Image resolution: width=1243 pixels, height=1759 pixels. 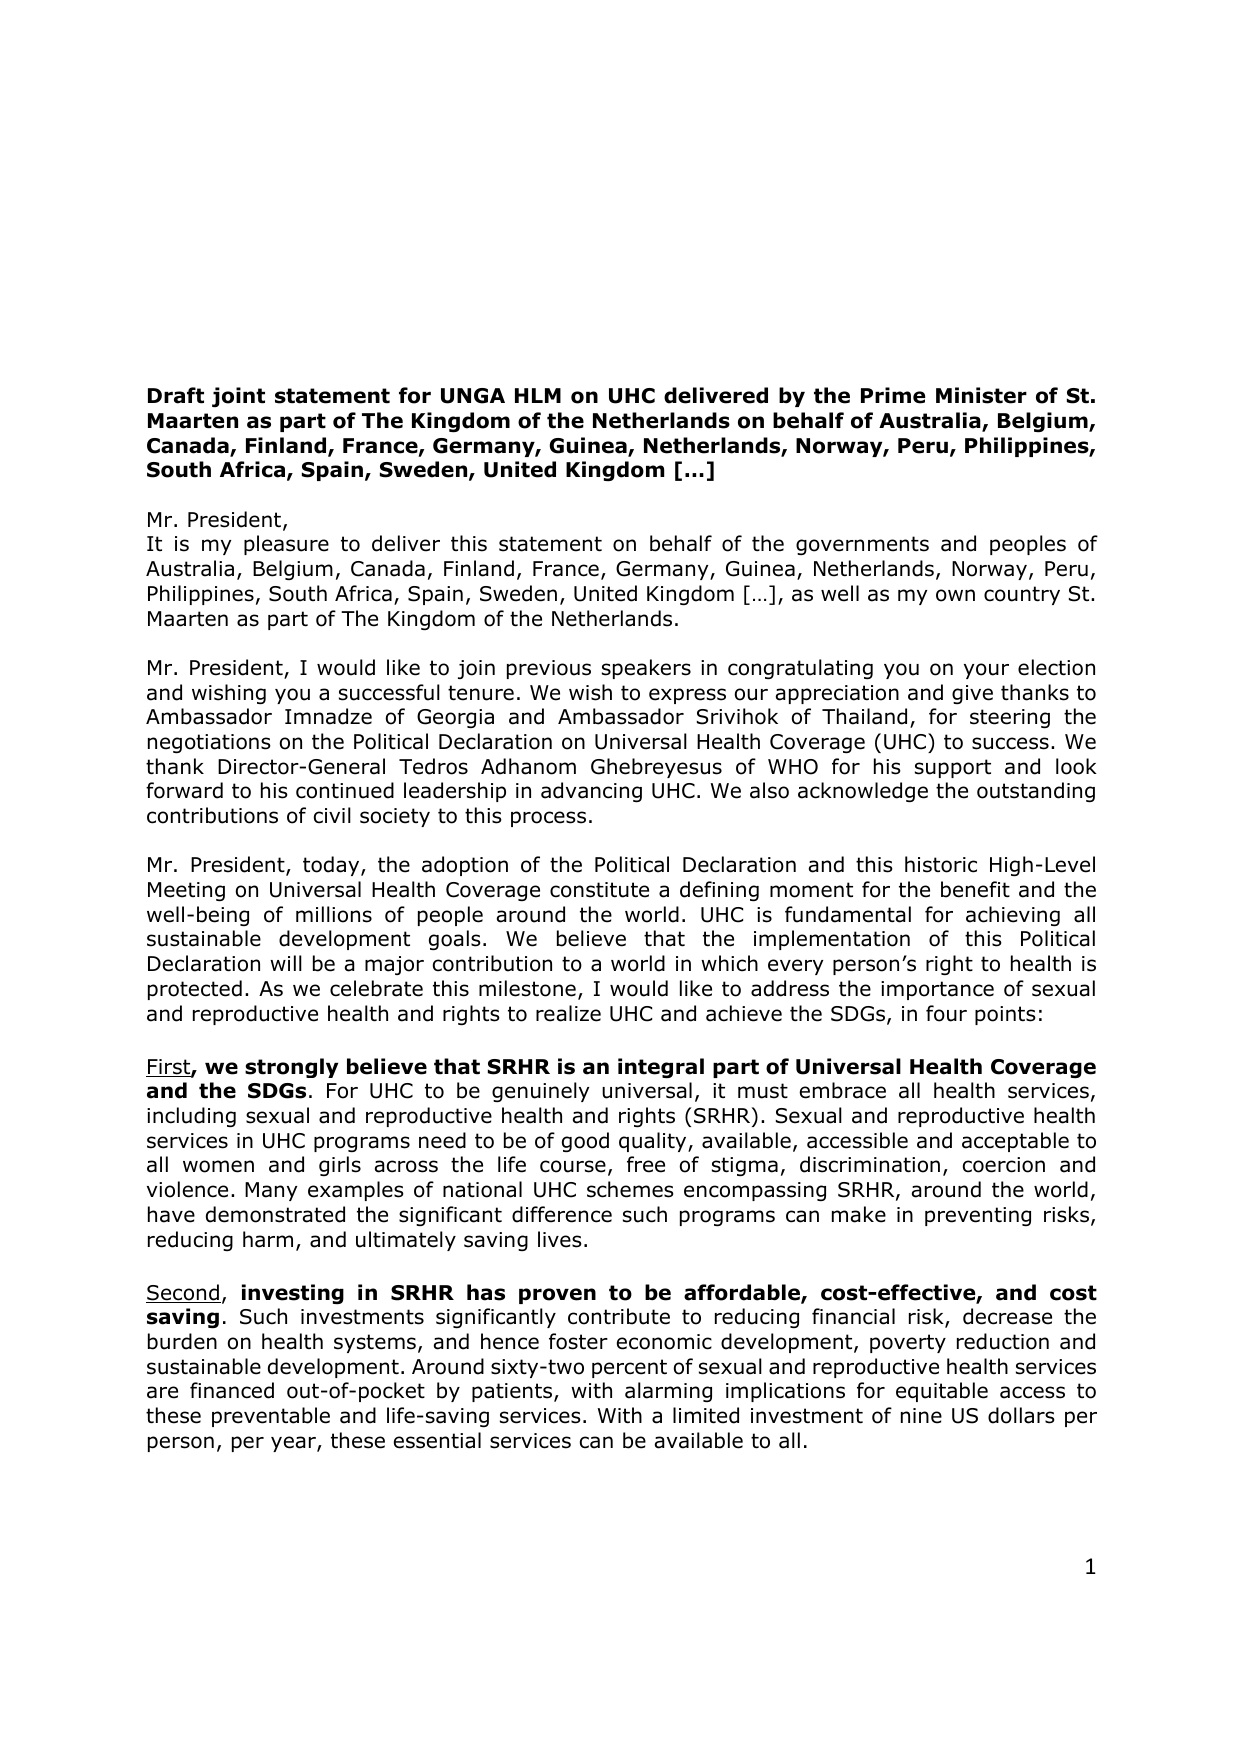 What do you see at coordinates (218, 1166) in the document?
I see `women` at bounding box center [218, 1166].
